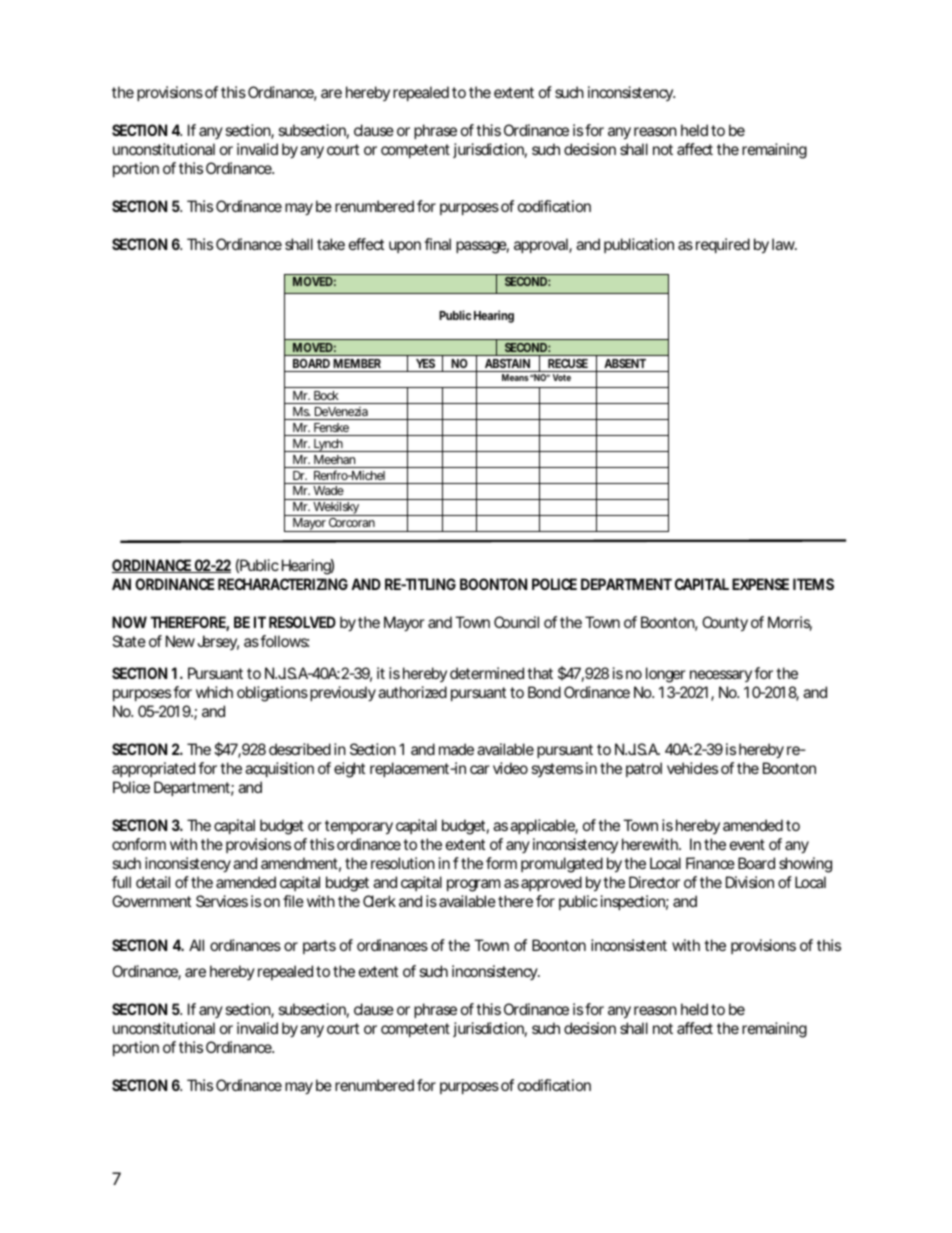  What do you see at coordinates (723, 245) in the screenshot?
I see `required` at bounding box center [723, 245].
